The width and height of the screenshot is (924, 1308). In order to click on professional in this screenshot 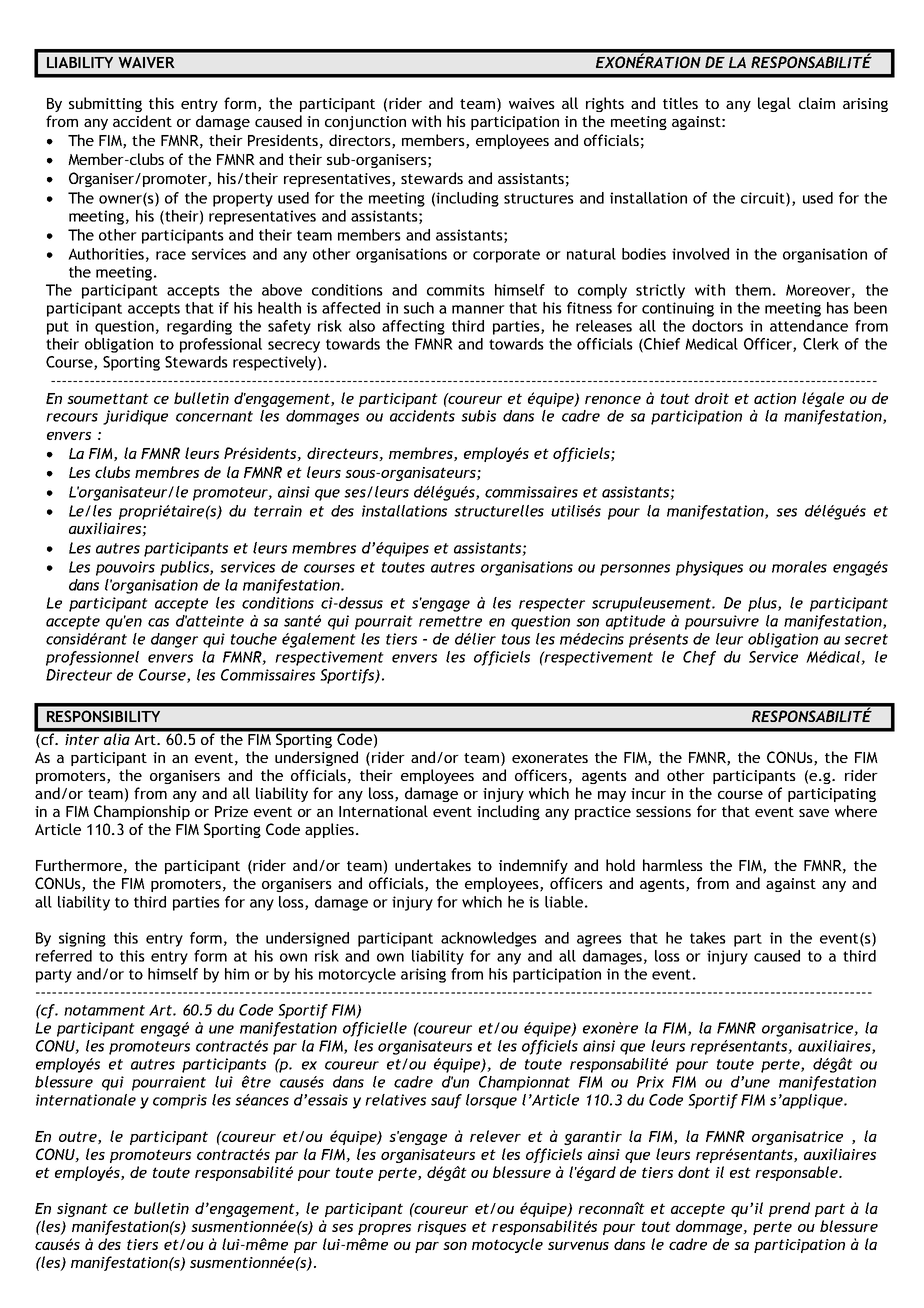, I will do `click(221, 345)`.
